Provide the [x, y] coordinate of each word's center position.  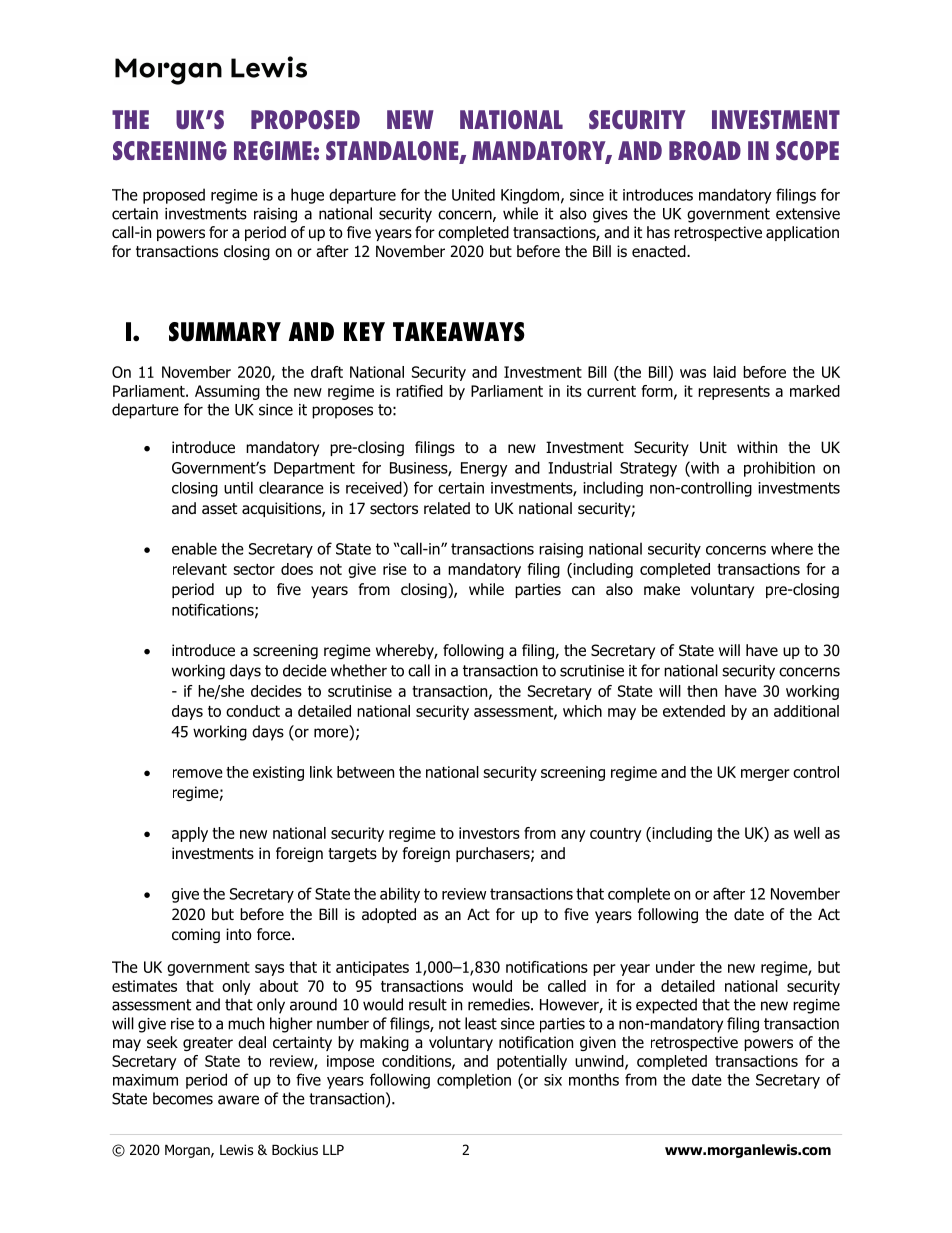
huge [307, 196]
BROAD [705, 151]
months [594, 1079]
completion [474, 1081]
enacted [660, 251]
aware [238, 1100]
